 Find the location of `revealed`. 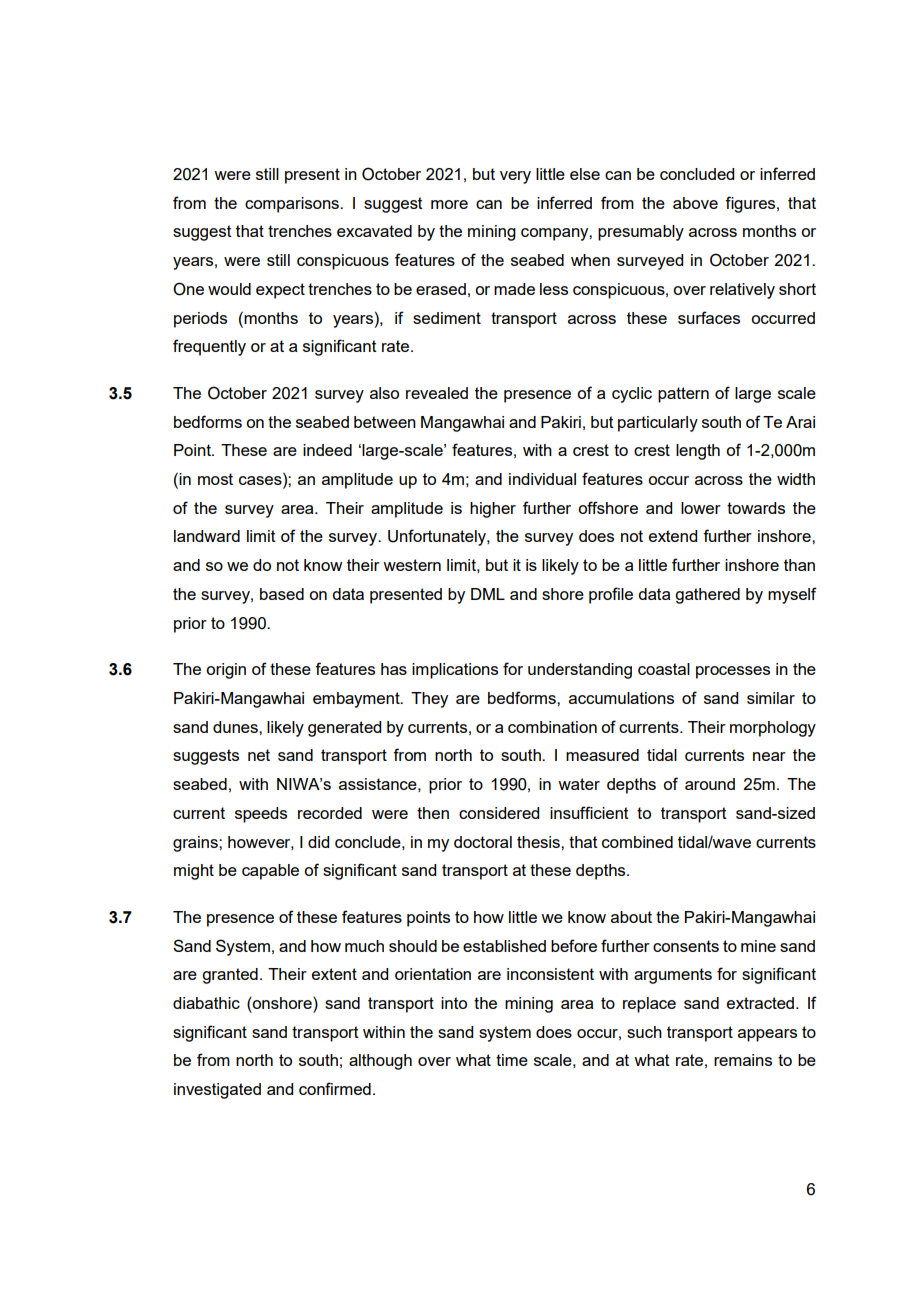

revealed is located at coordinates (437, 393).
